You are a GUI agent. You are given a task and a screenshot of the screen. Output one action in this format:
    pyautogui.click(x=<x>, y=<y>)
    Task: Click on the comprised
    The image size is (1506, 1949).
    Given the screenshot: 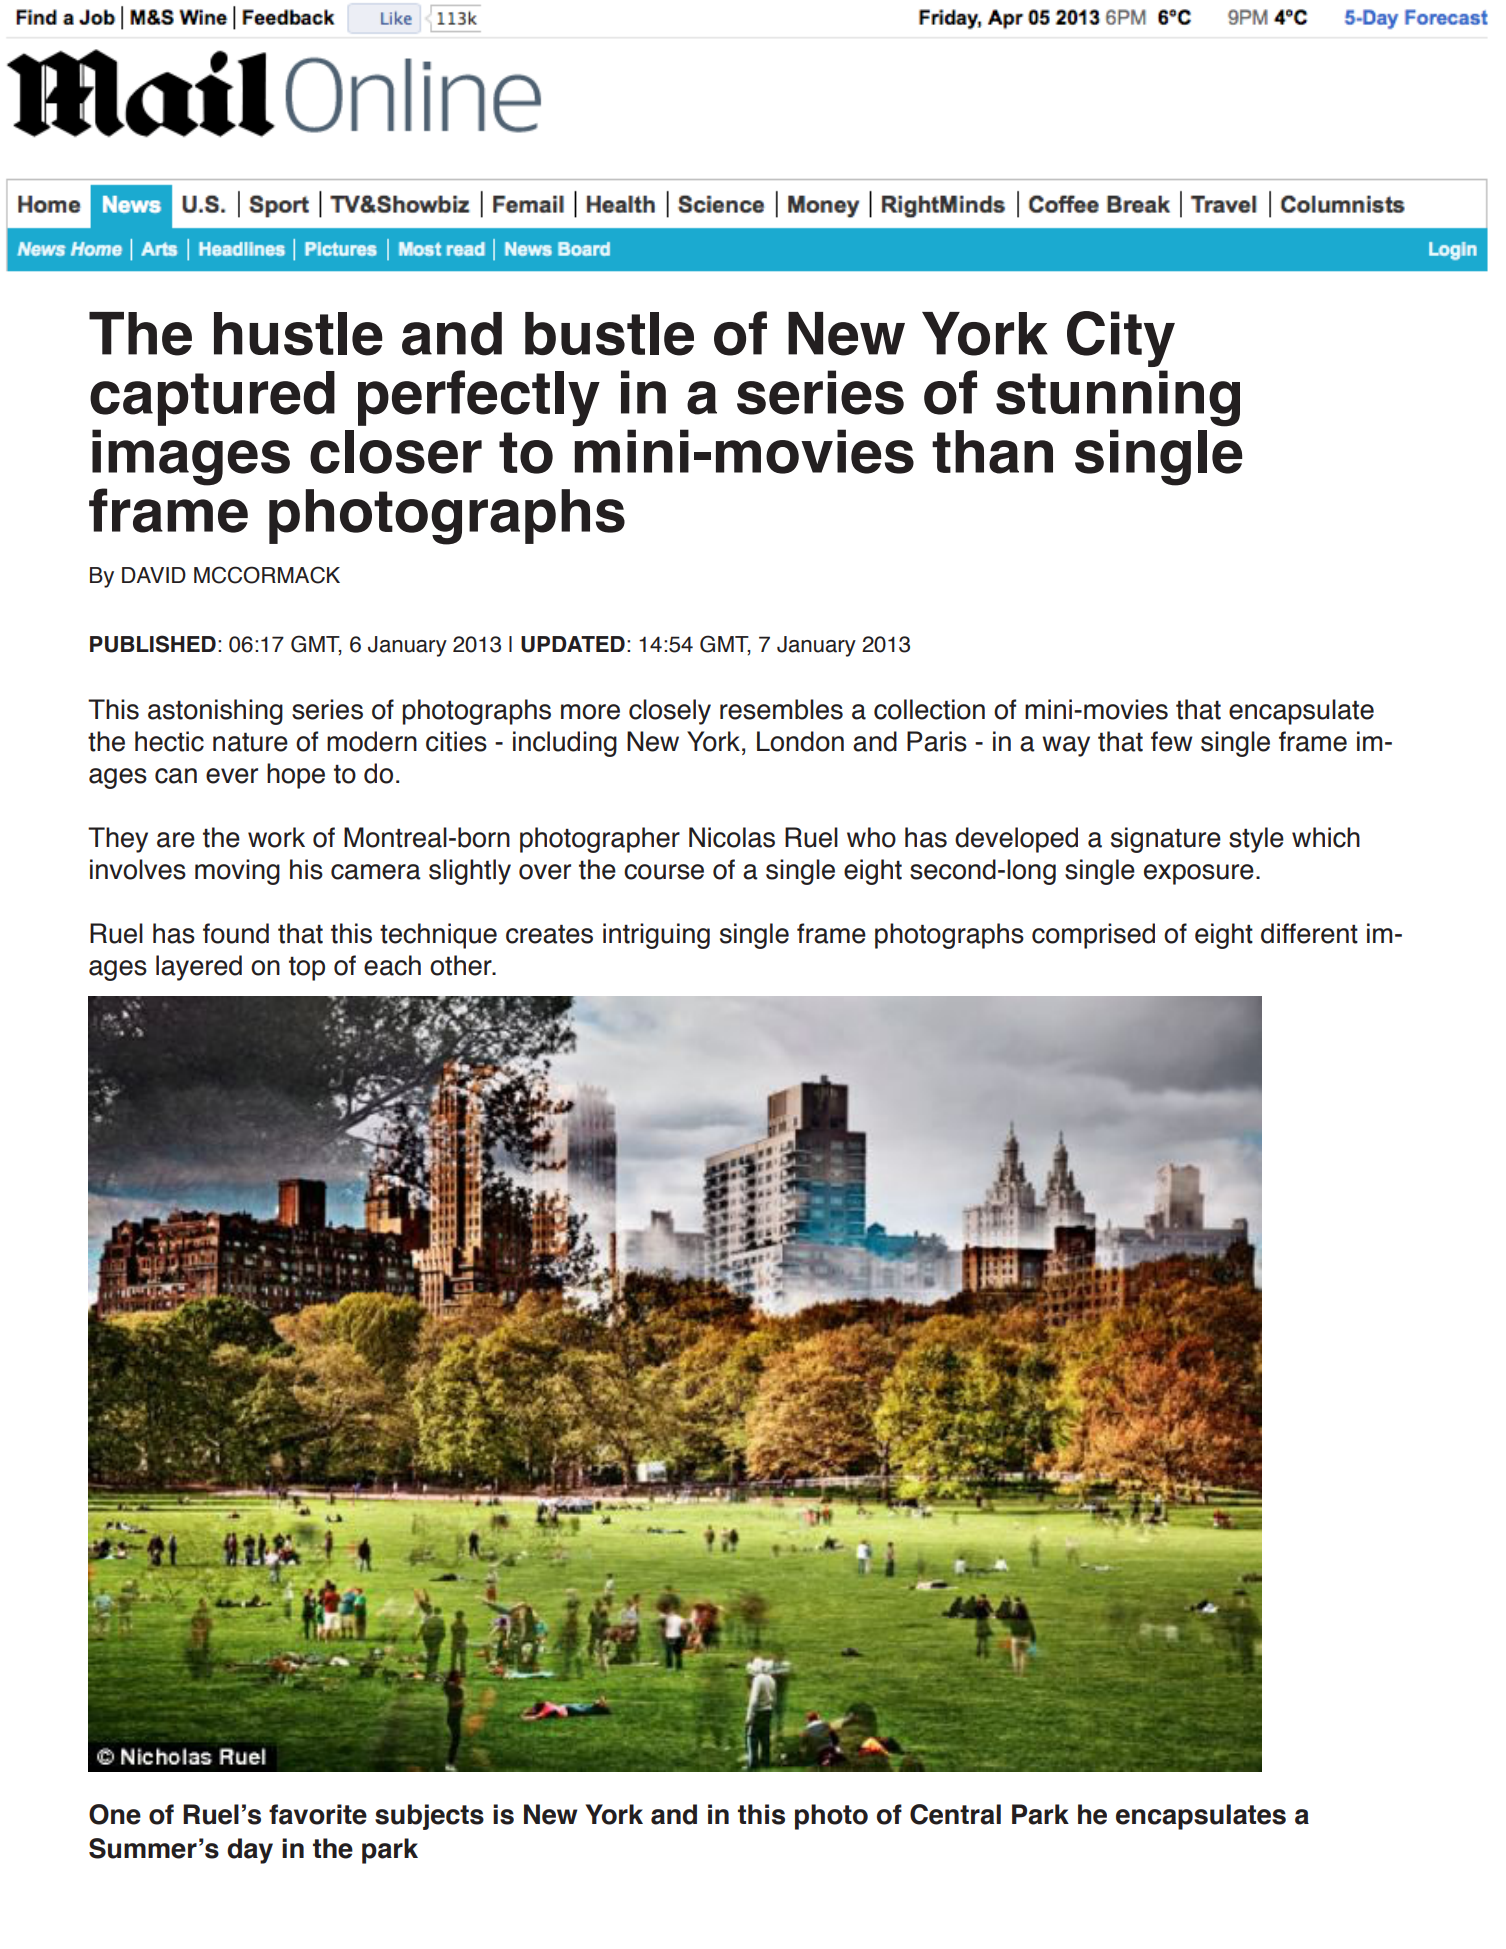 What is the action you would take?
    pyautogui.click(x=1093, y=936)
